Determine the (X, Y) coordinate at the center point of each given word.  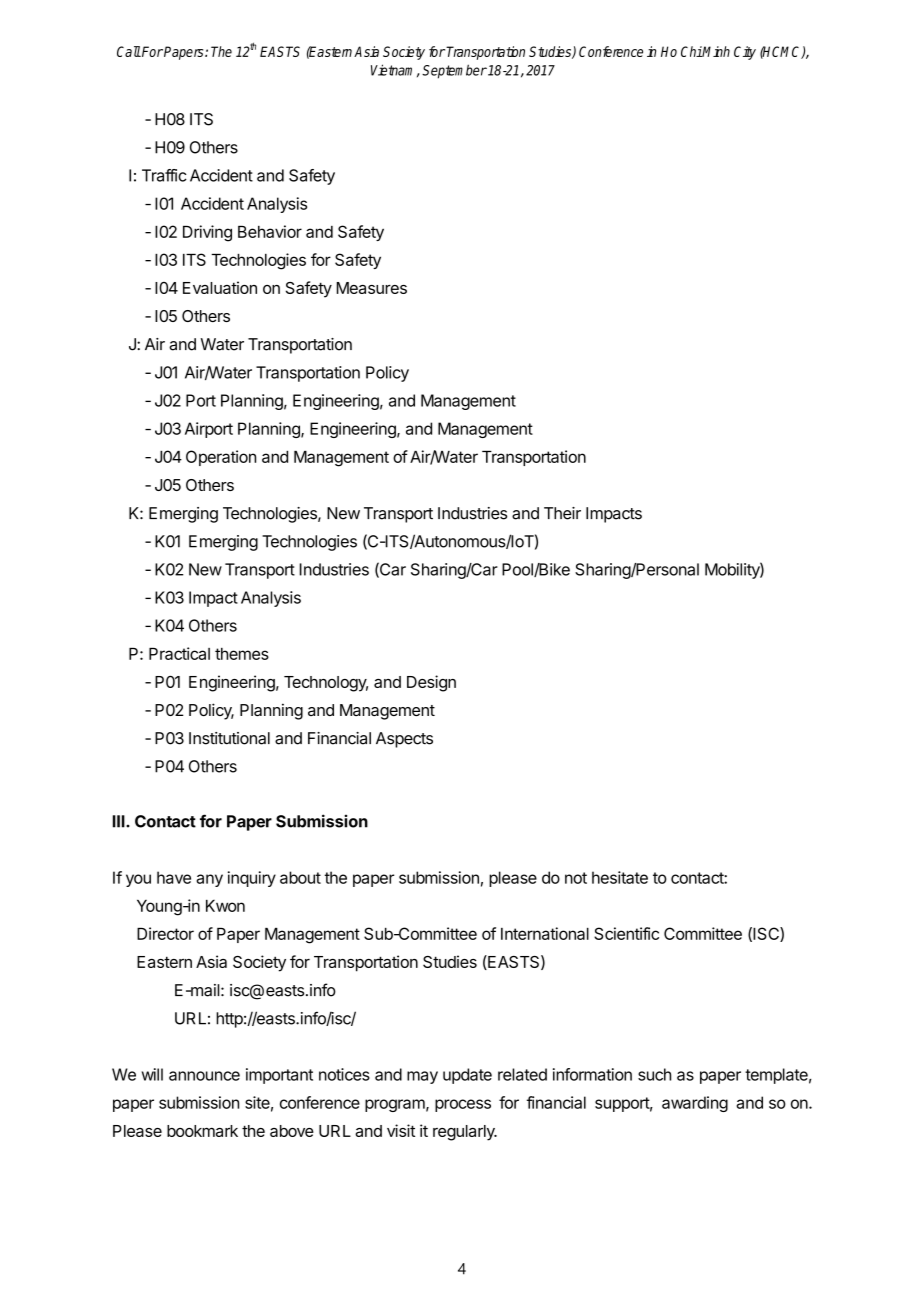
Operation (221, 458)
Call (129, 51)
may (422, 1077)
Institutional (229, 738)
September (454, 71)
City (745, 53)
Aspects (404, 740)
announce (204, 1076)
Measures (372, 288)
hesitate (620, 877)
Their (562, 513)
